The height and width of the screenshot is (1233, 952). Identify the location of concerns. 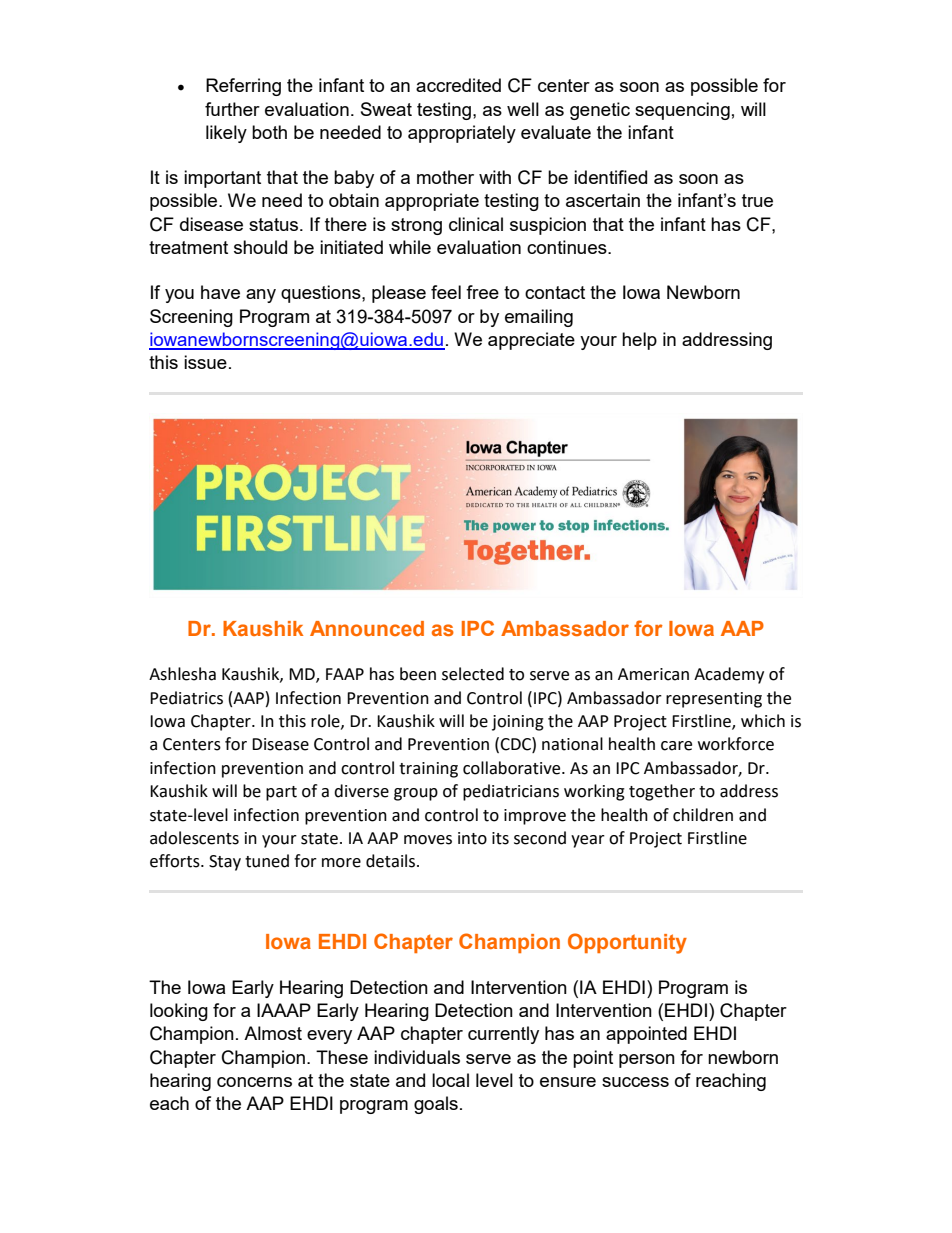
(254, 1082).
